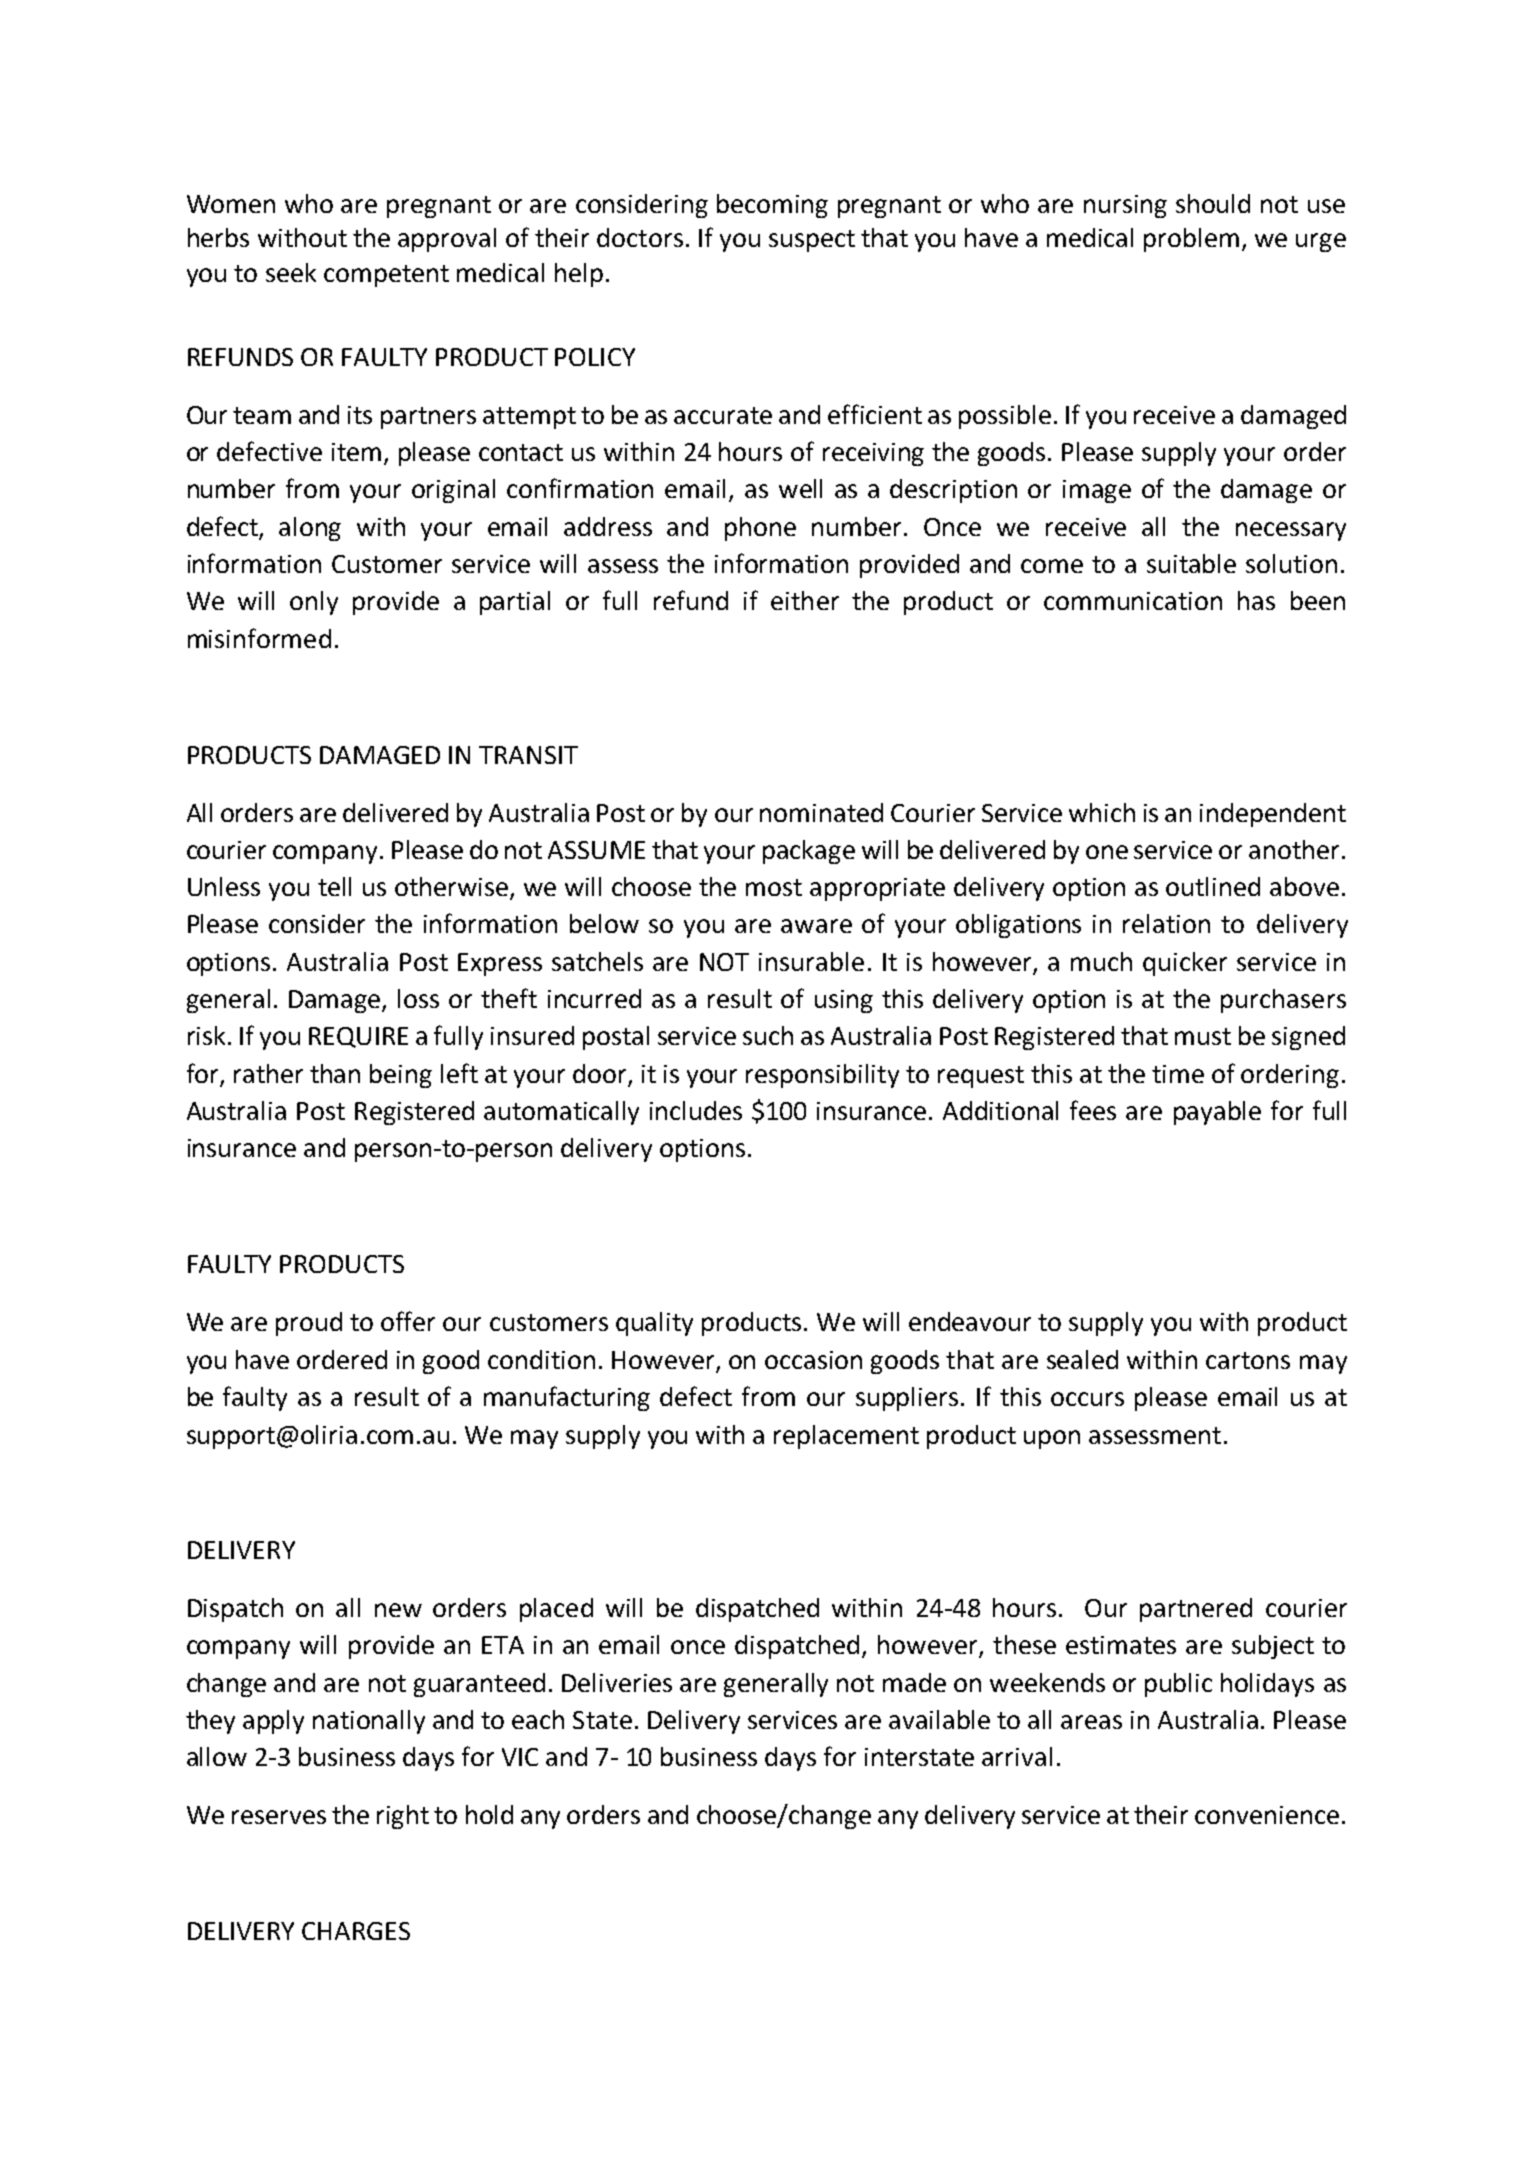  I want to click on competent, so click(386, 276).
